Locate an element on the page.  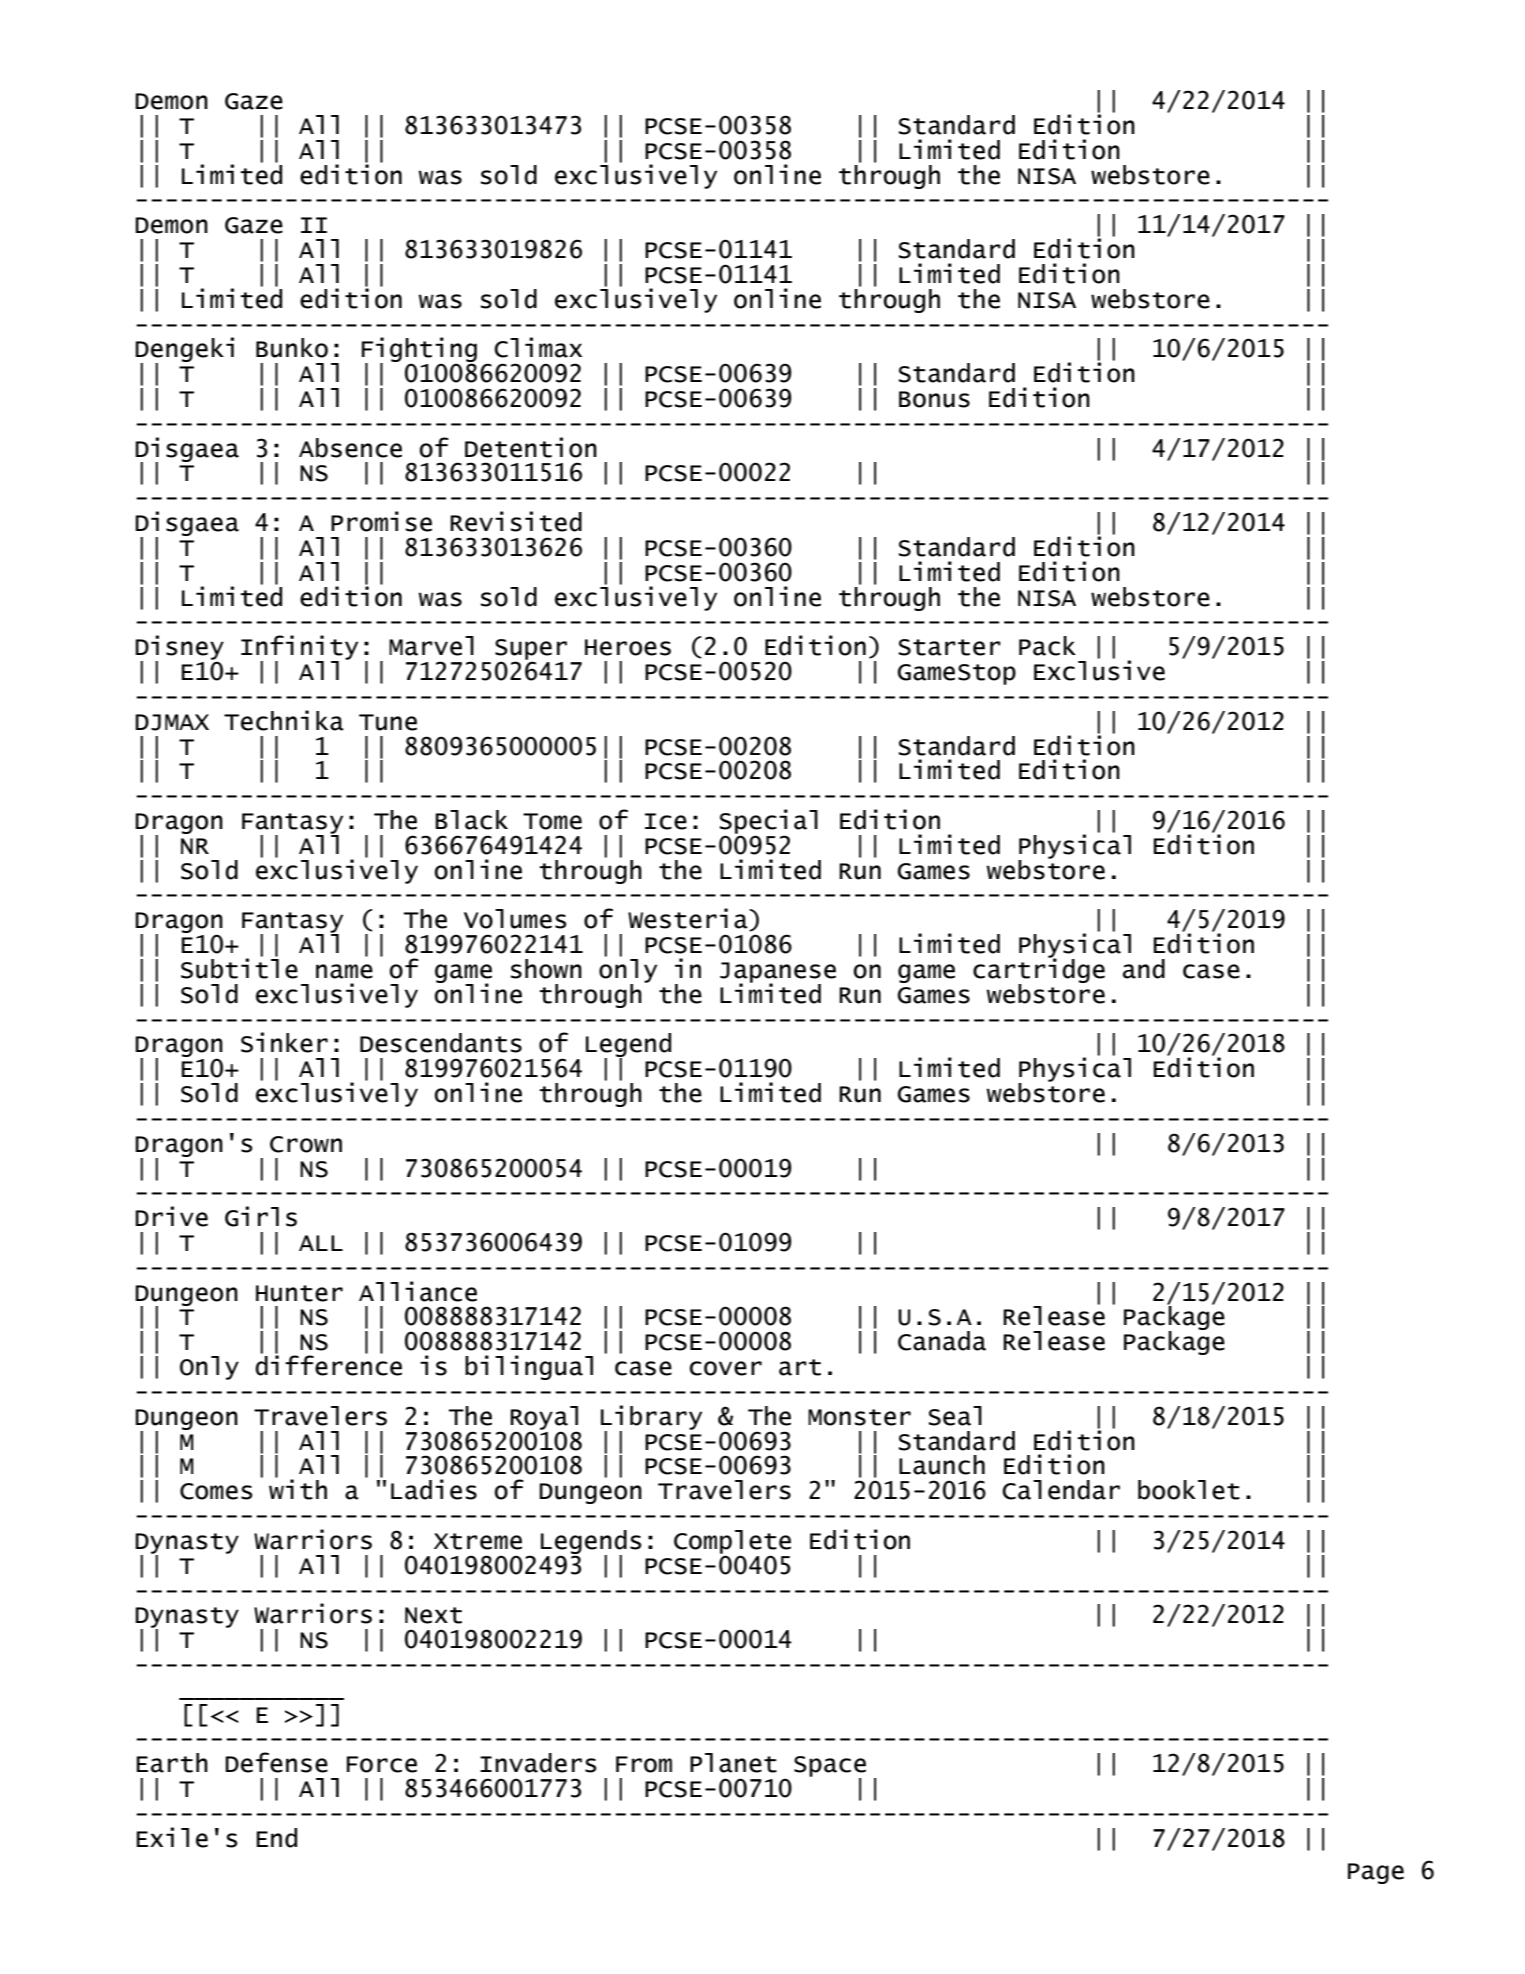
Defense is located at coordinates (276, 1762).
